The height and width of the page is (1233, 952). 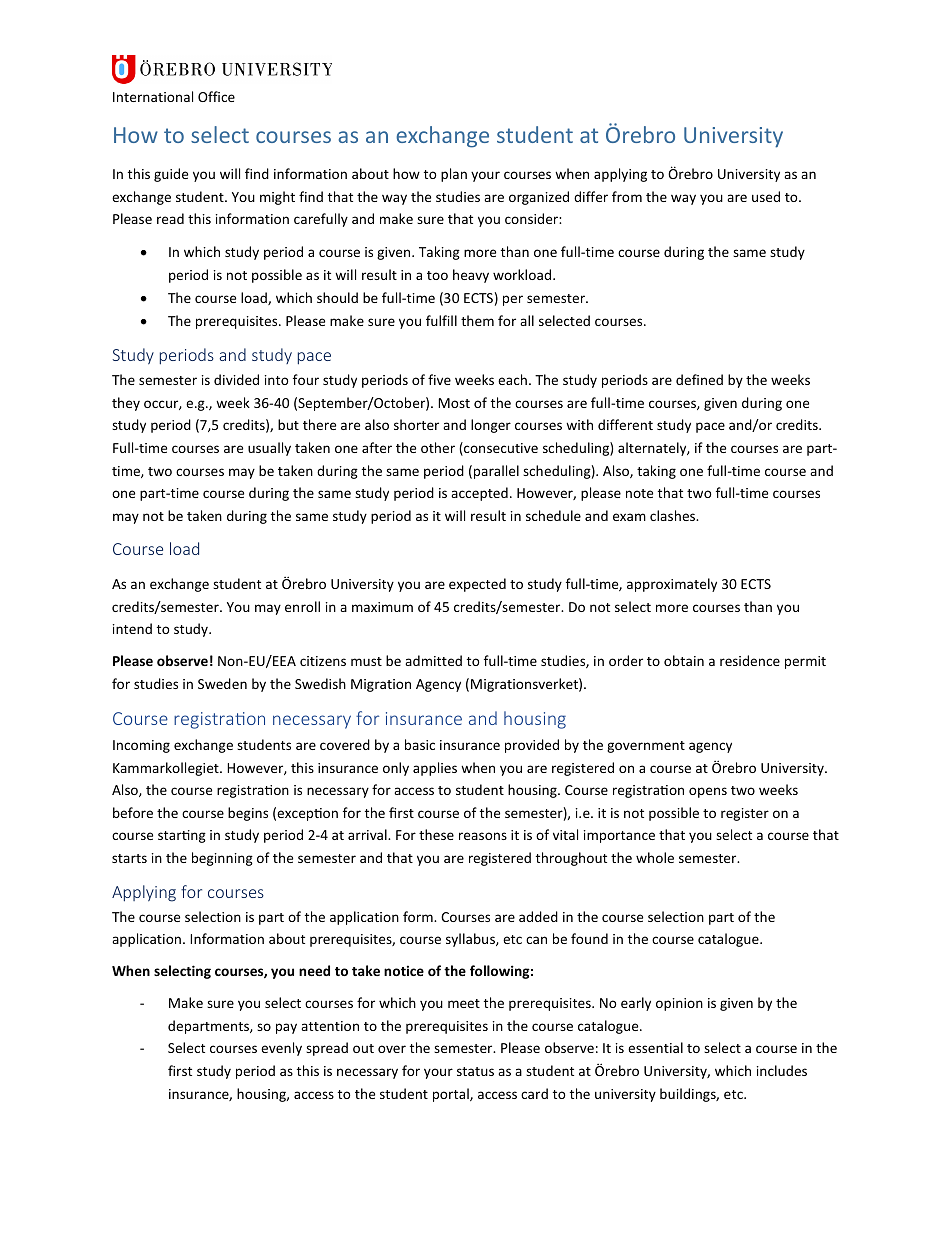 I want to click on usually, so click(x=269, y=449).
